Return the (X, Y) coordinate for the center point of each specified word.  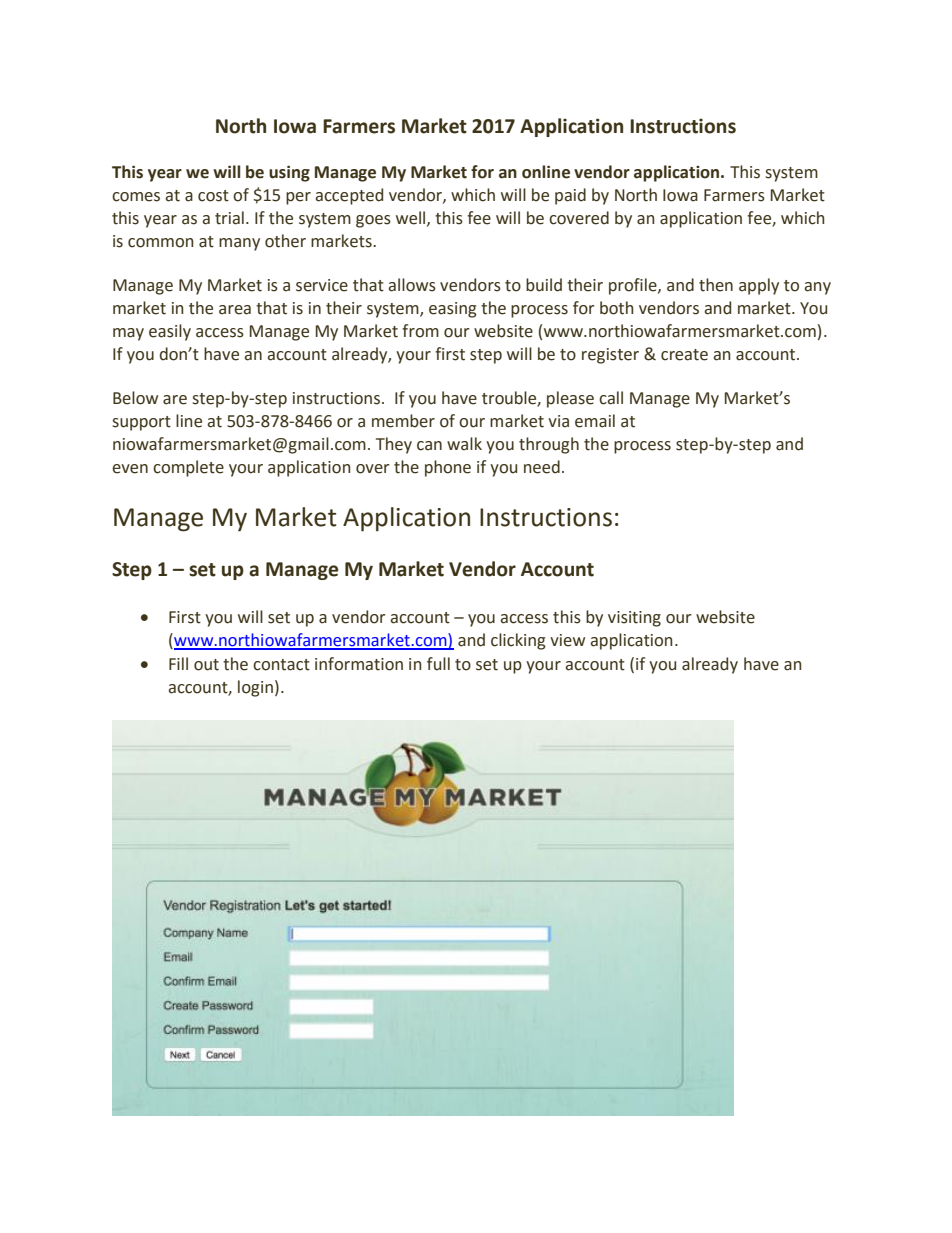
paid (570, 196)
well (412, 218)
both (616, 308)
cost (213, 196)
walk (464, 444)
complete (188, 468)
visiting (634, 619)
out (206, 665)
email (595, 421)
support (142, 423)
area (235, 310)
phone (448, 468)
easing (453, 310)
